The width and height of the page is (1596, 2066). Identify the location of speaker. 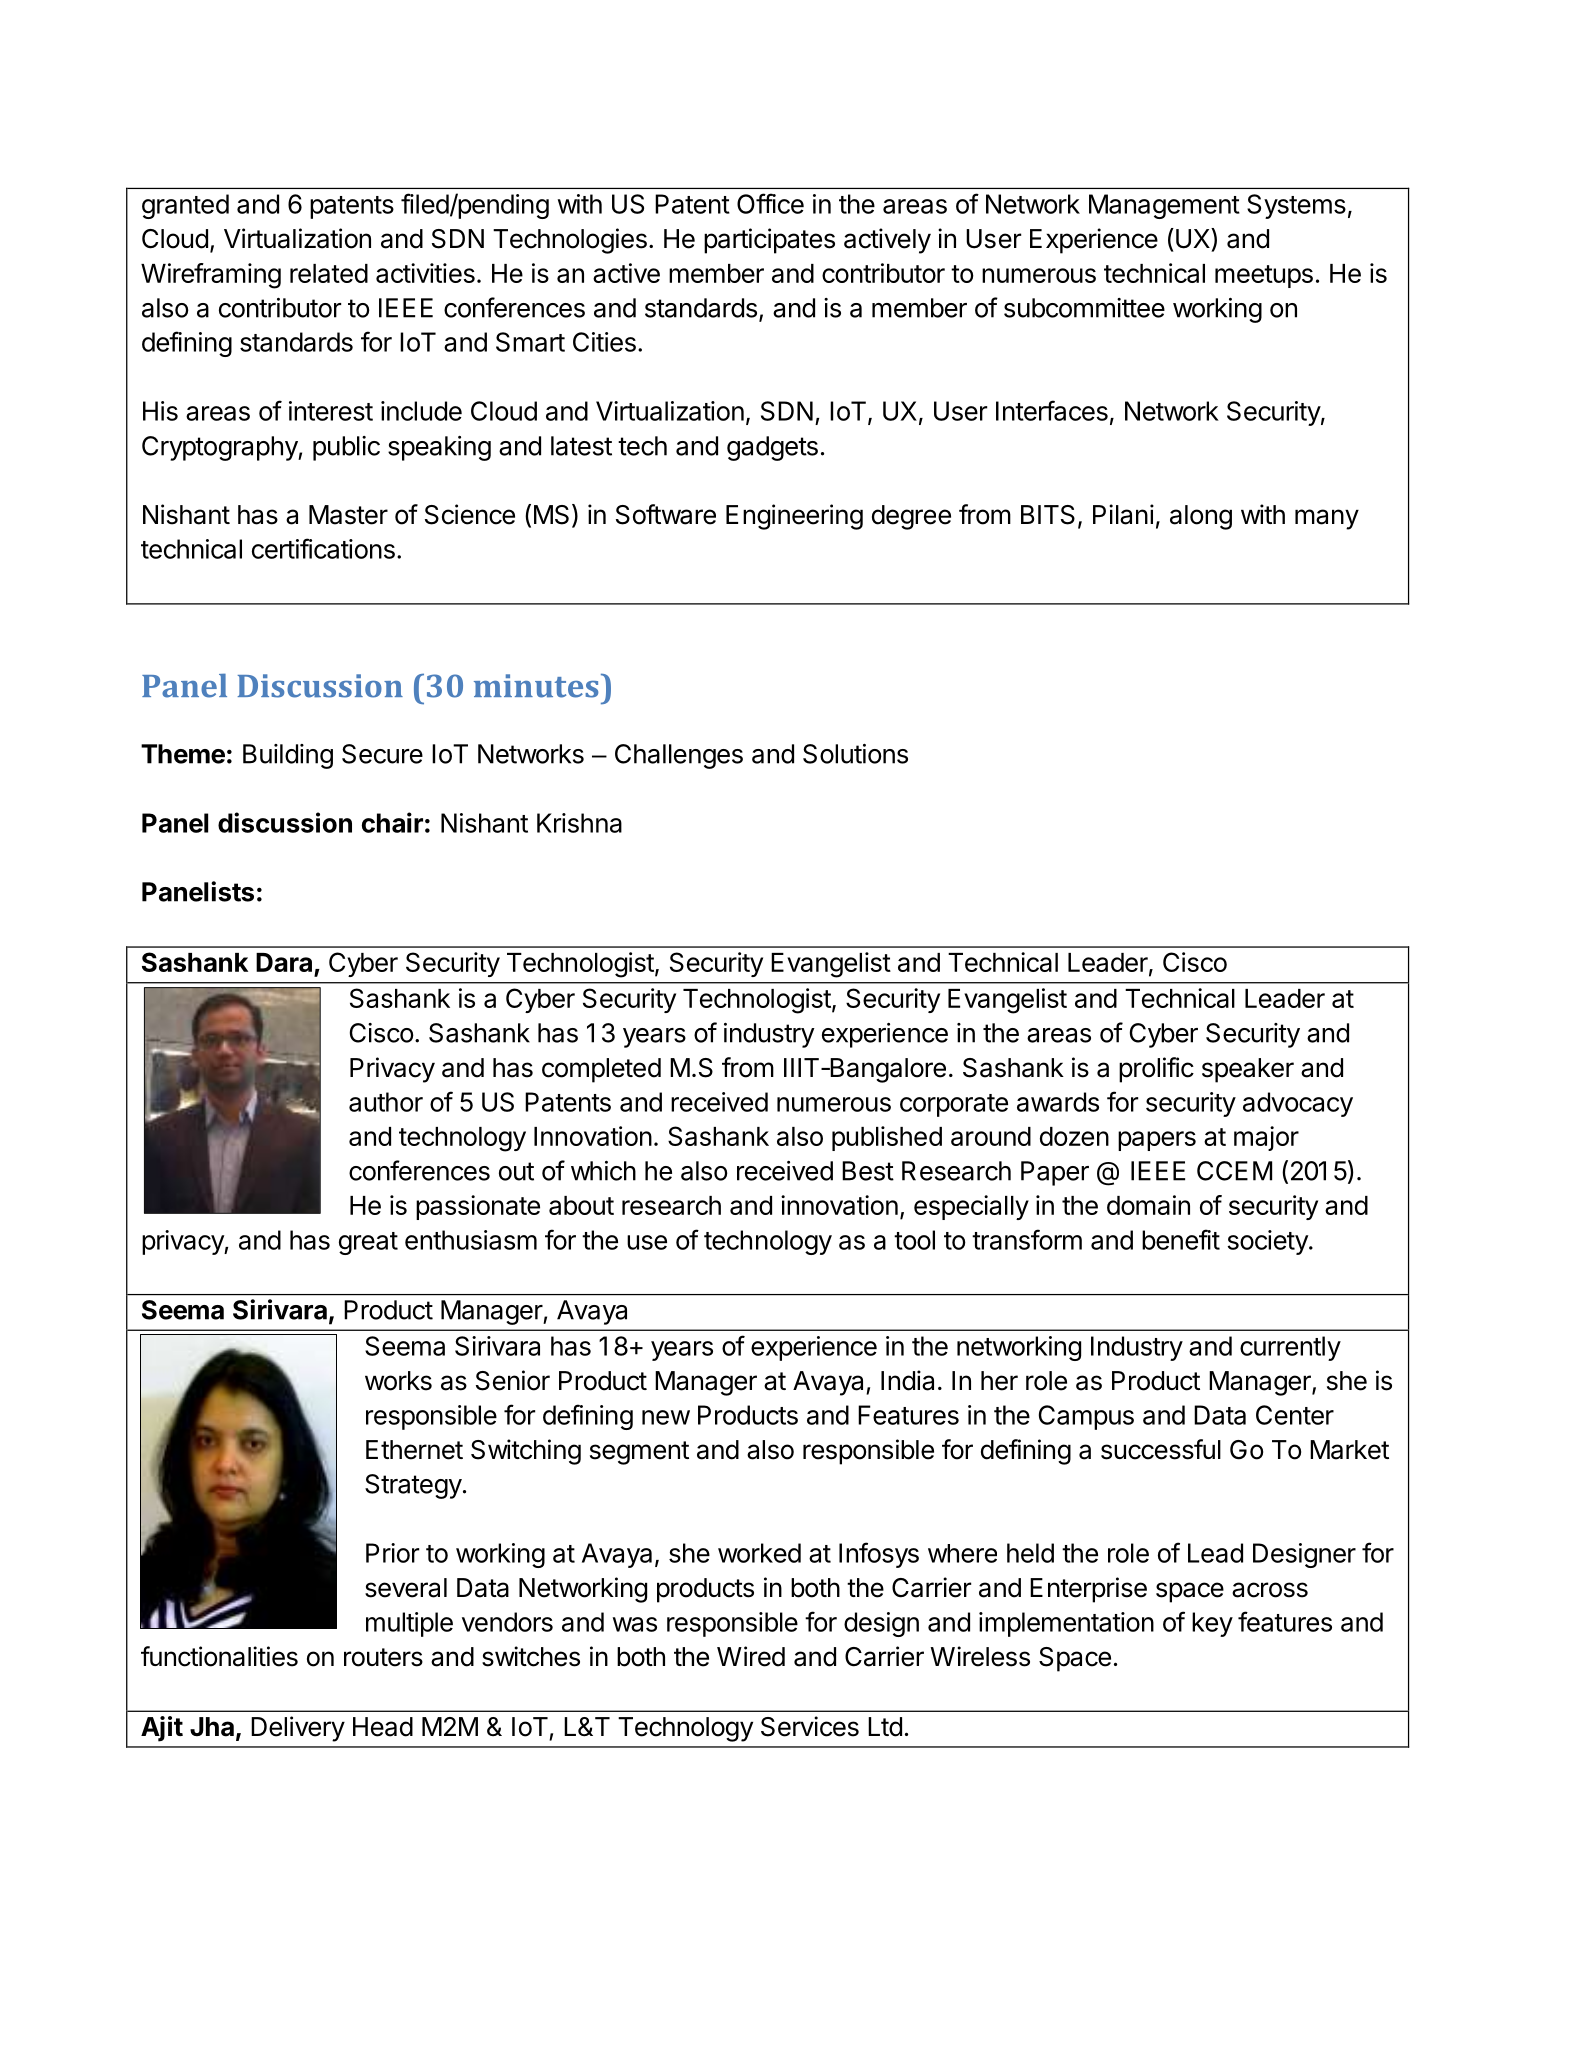
(1248, 1070).
